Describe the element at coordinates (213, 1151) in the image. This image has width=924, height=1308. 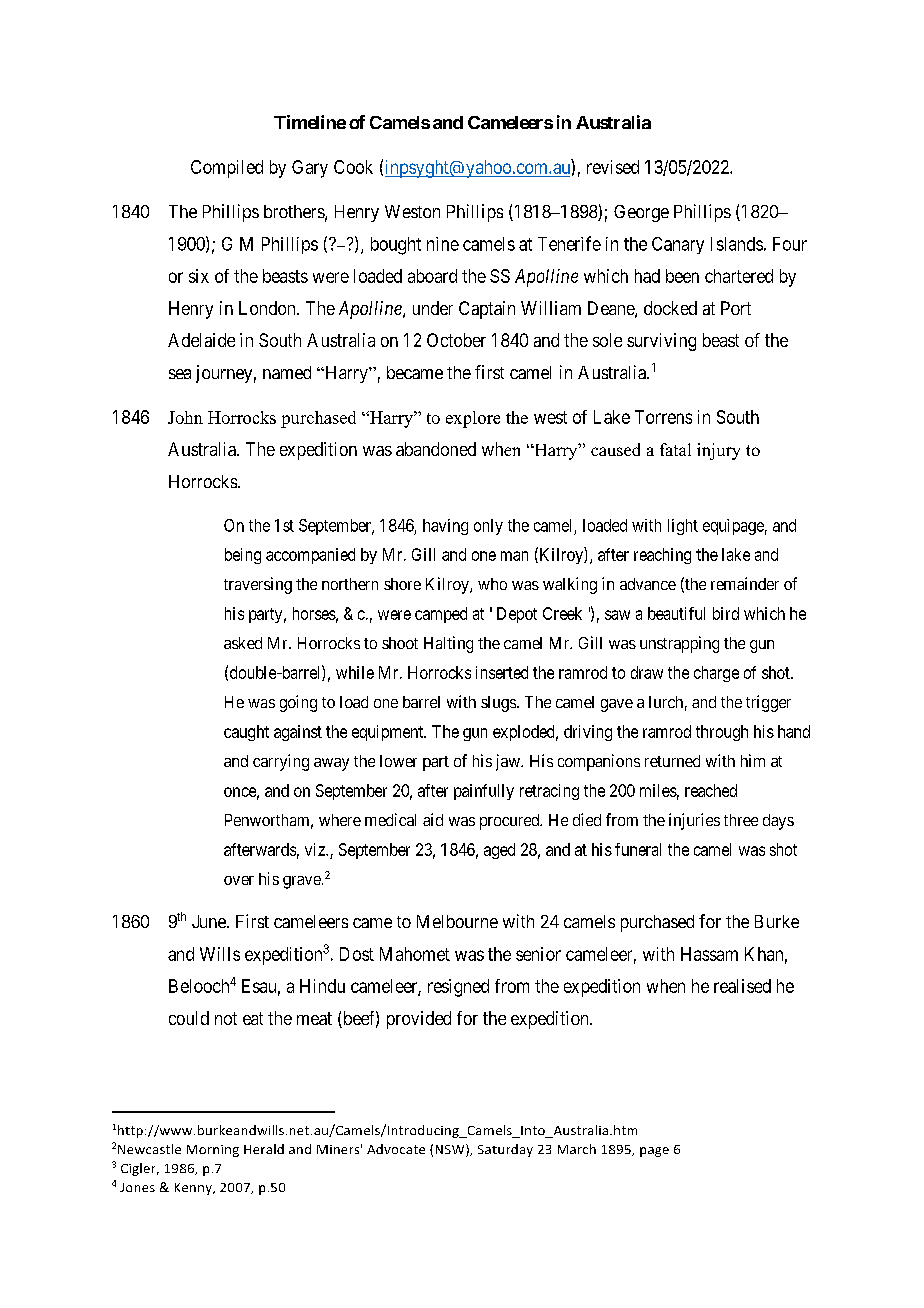
I see `Morning` at that location.
